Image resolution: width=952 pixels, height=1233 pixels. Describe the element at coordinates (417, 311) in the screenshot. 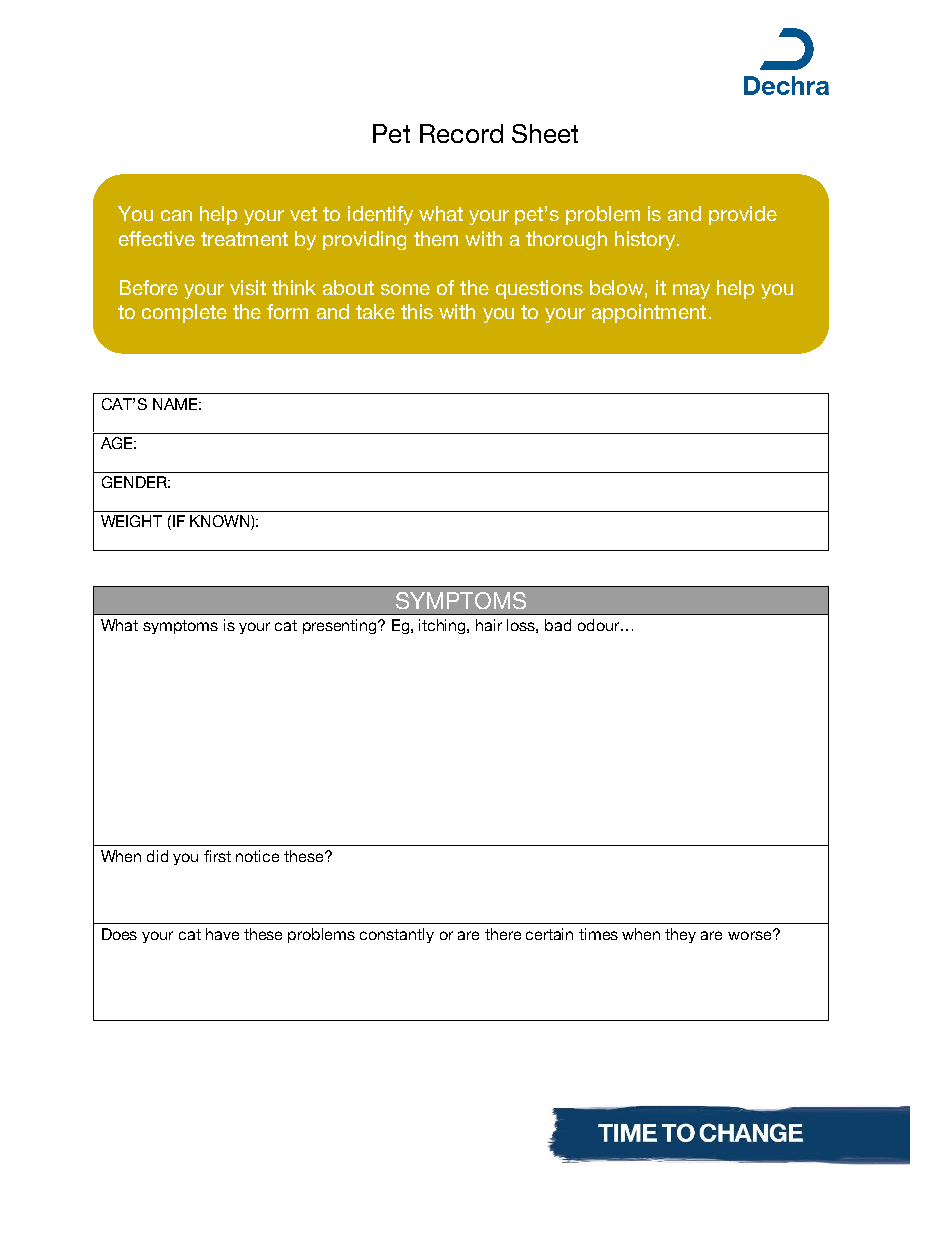

I see `this` at that location.
